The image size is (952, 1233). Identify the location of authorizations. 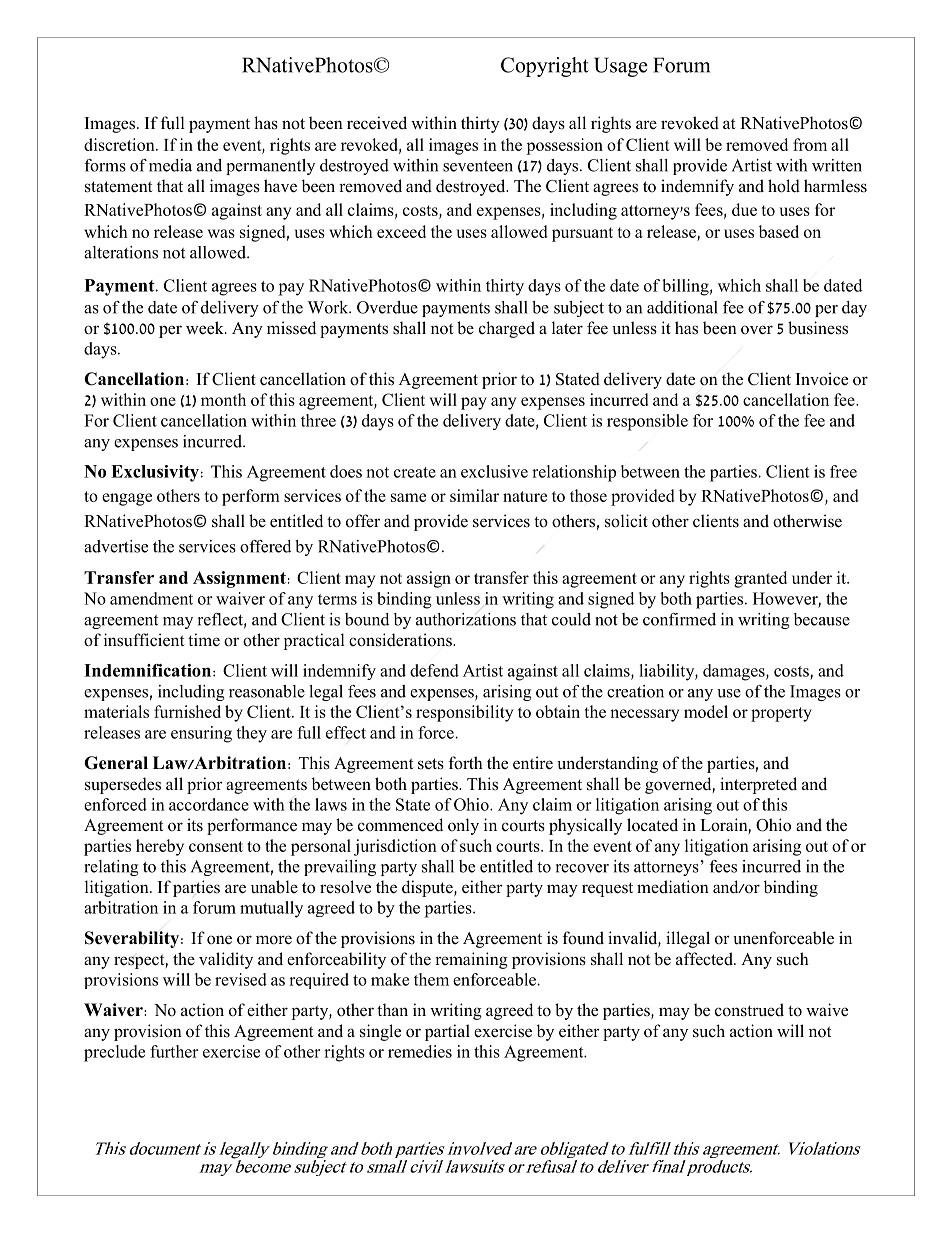
(466, 619).
